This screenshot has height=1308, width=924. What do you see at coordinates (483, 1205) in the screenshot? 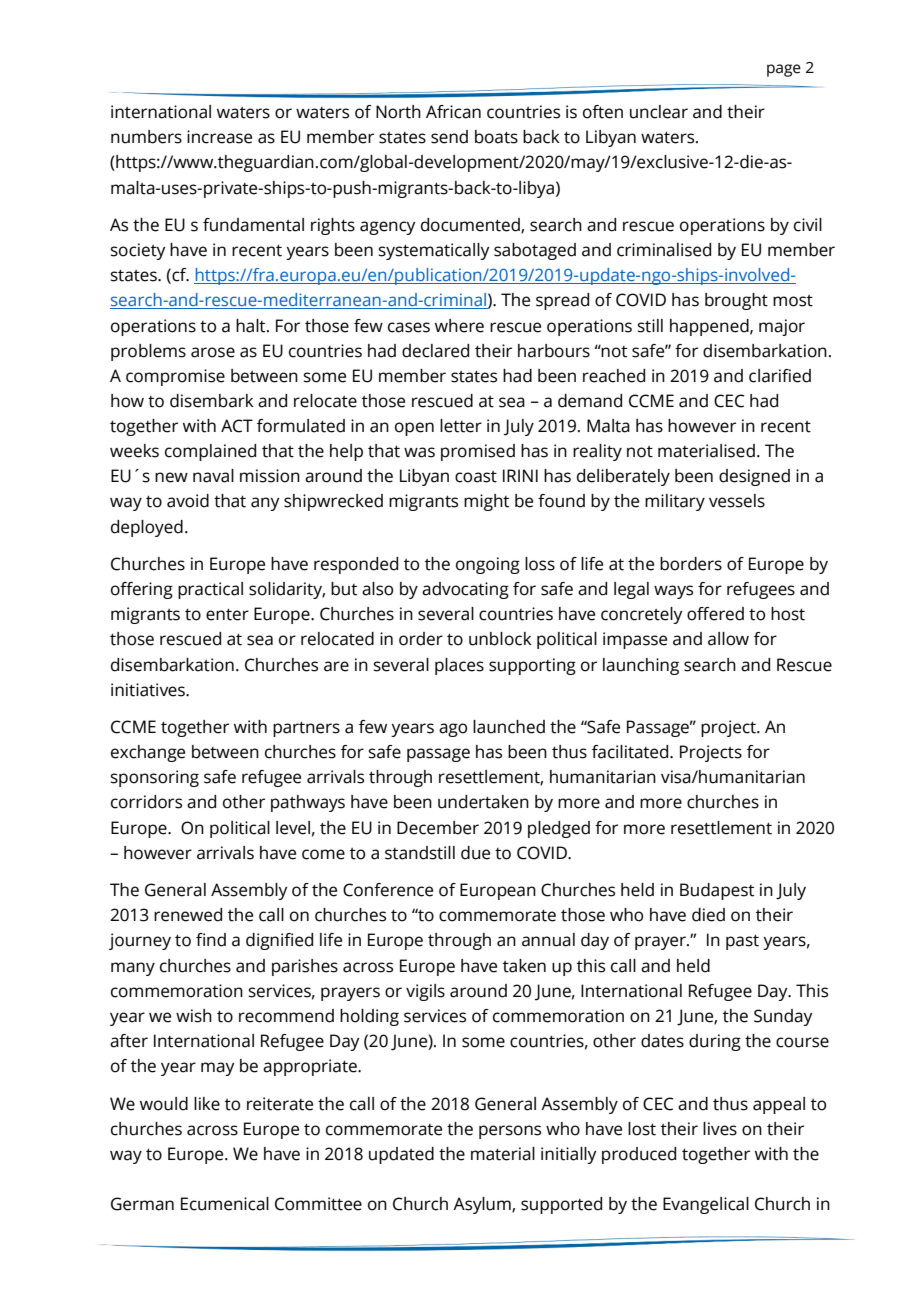
I see `Asylum` at bounding box center [483, 1205].
